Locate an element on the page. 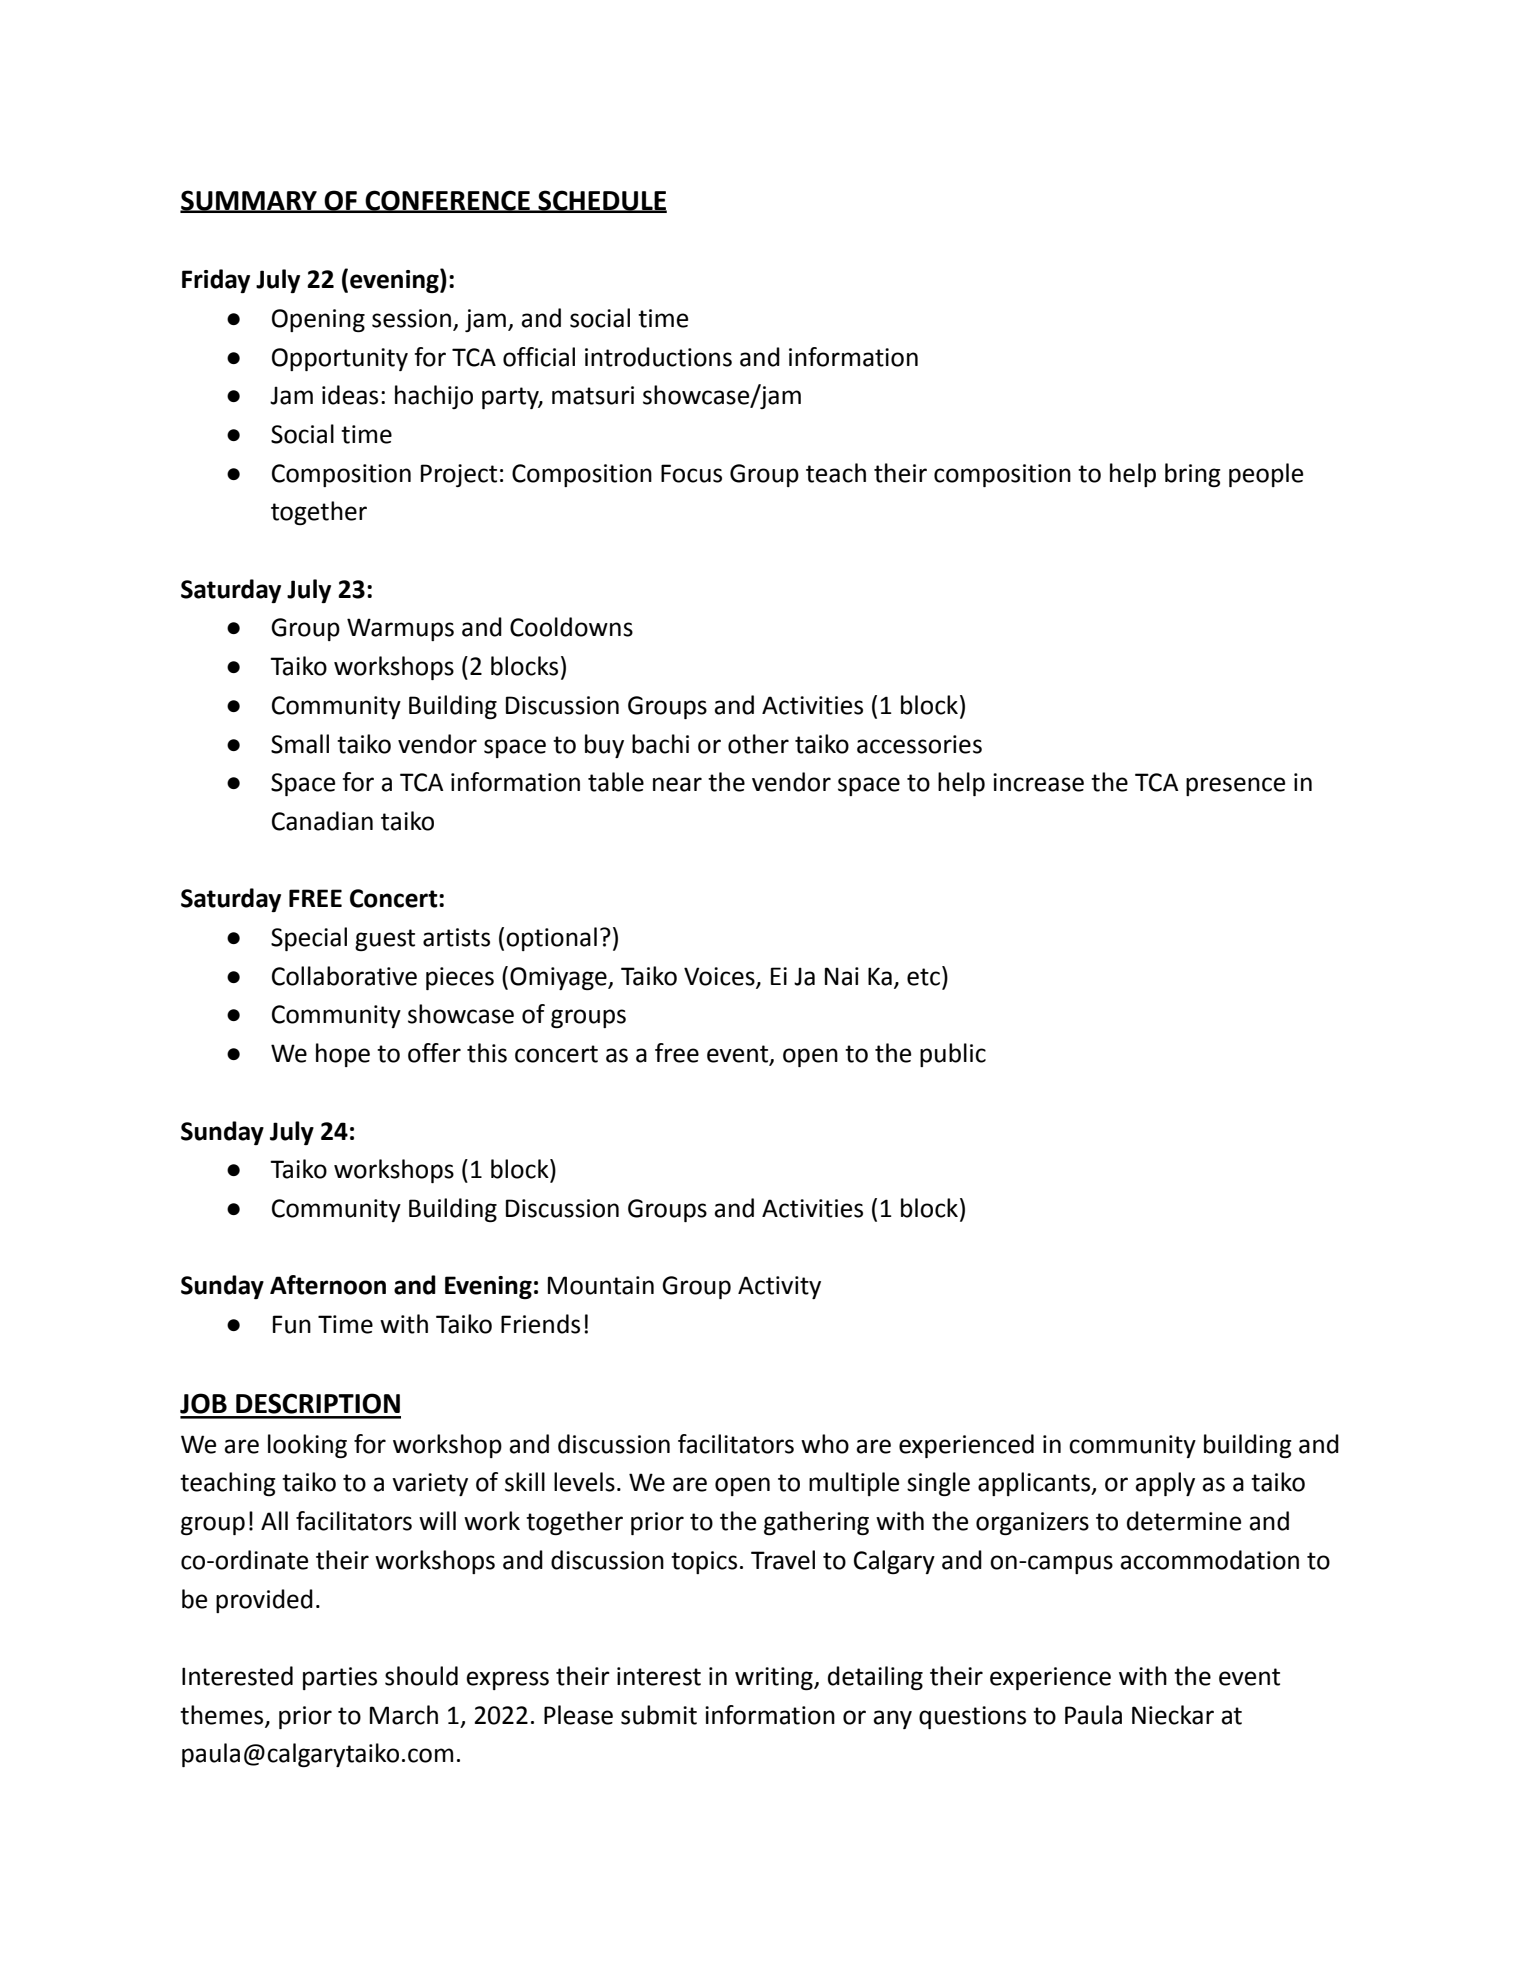 The width and height of the image is (1534, 1985). Voices is located at coordinates (720, 977).
